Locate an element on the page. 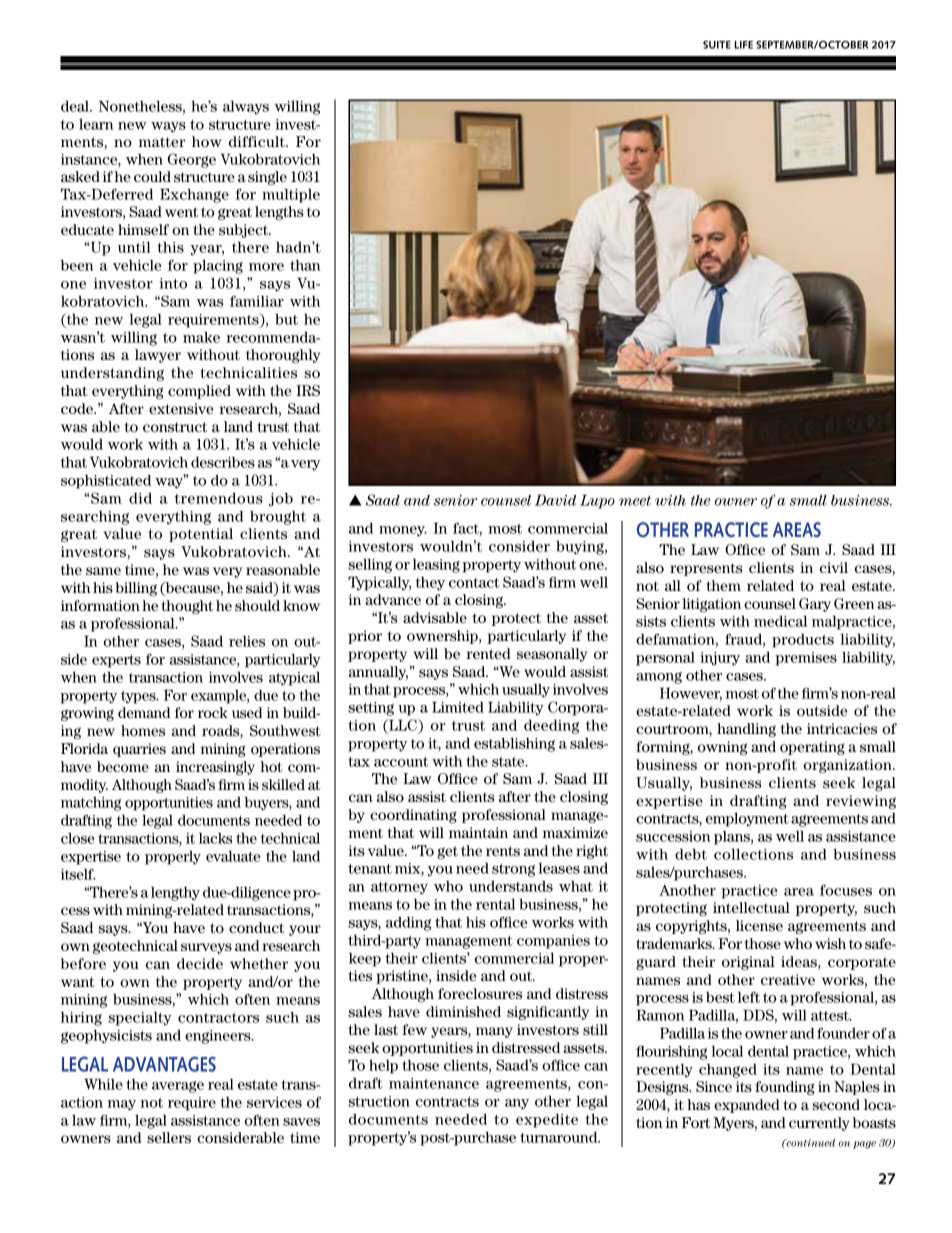  matter is located at coordinates (162, 142).
